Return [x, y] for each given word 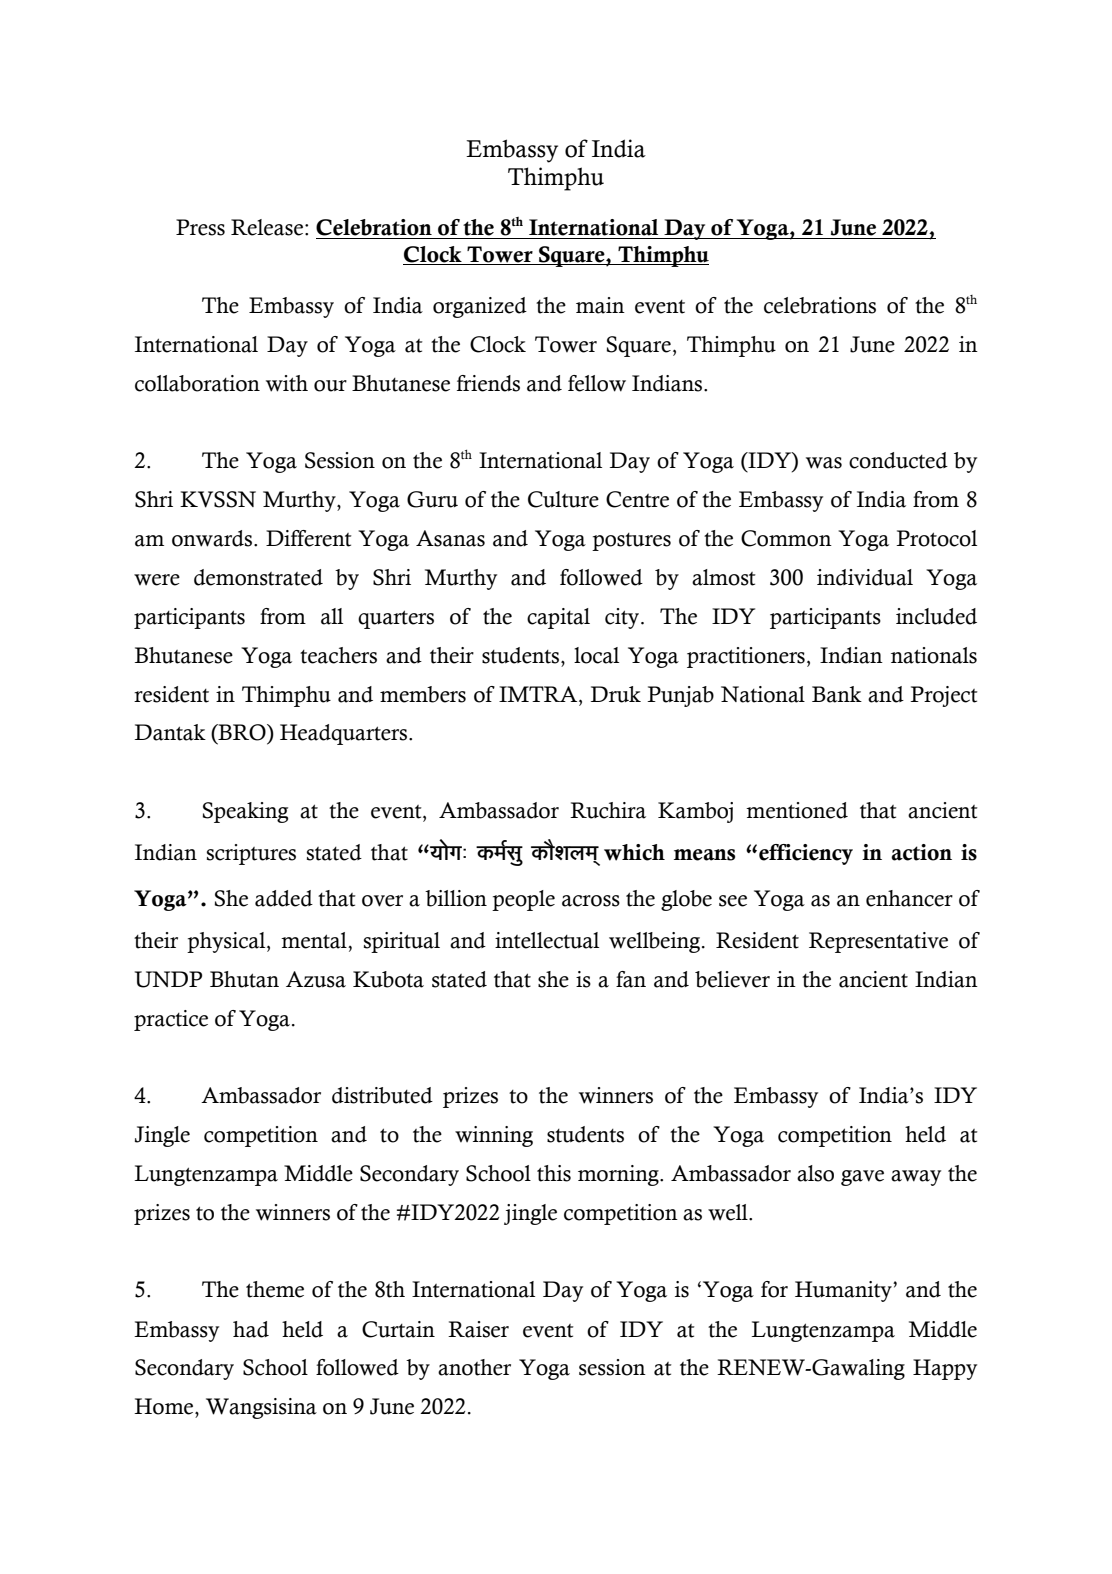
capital [558, 618]
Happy [945, 1369]
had [251, 1329]
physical [227, 942]
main [600, 305]
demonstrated [258, 577]
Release [268, 227]
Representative [878, 942]
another [474, 1367]
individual [865, 577]
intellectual [547, 940]
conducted [898, 460]
